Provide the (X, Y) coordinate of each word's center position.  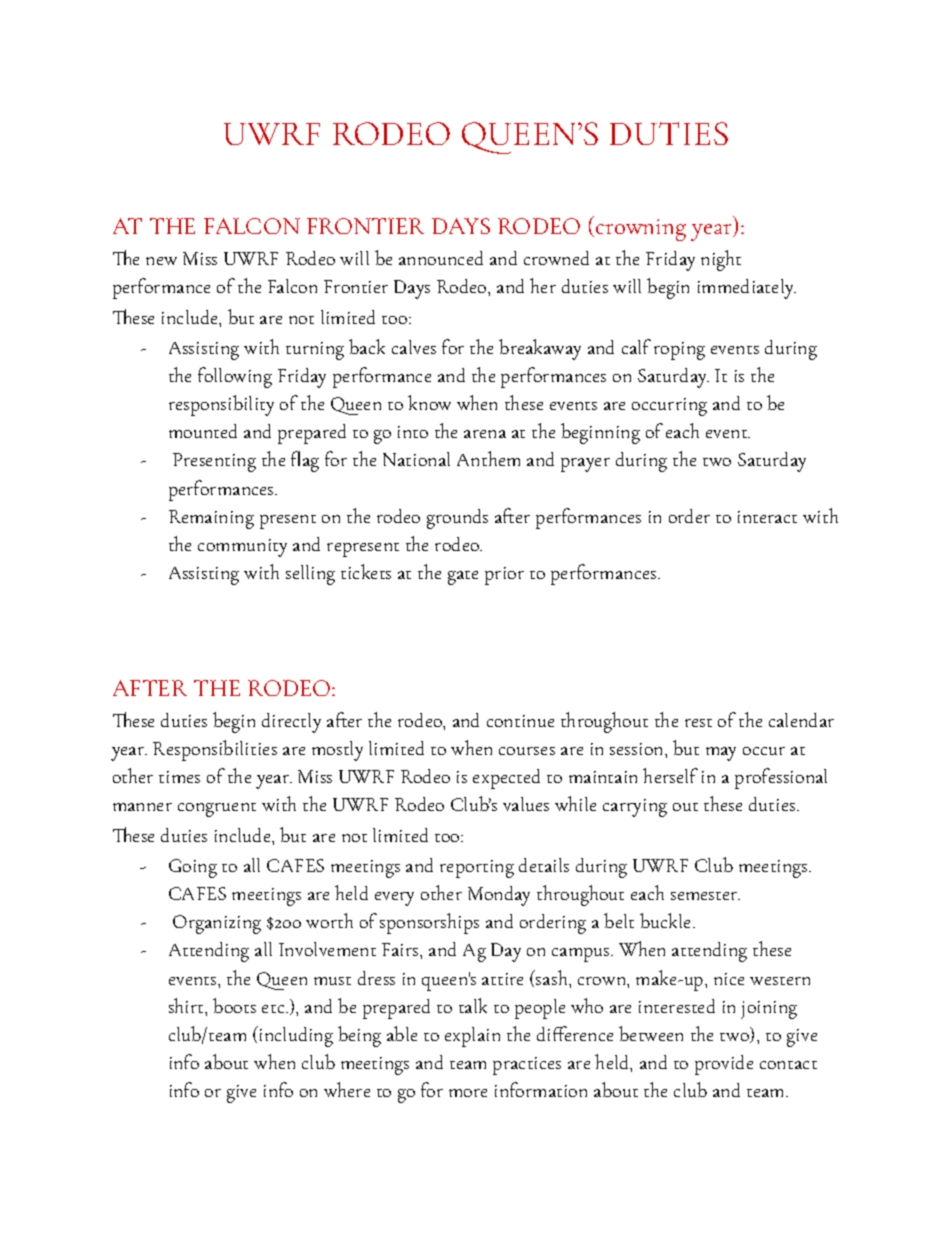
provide (724, 1065)
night (721, 260)
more (468, 1093)
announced (441, 258)
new (161, 261)
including (295, 1036)
